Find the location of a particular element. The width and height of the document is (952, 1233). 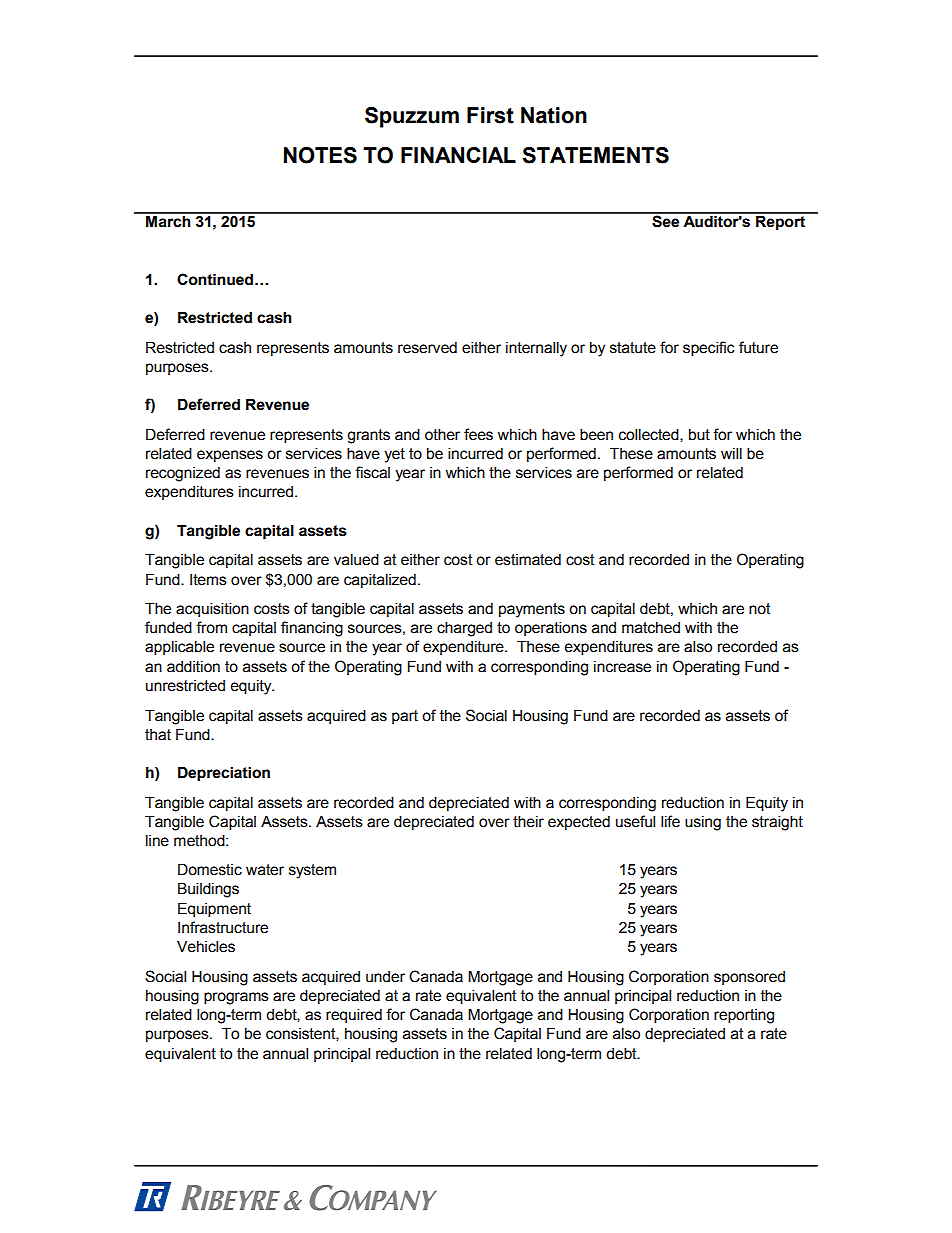

reserved is located at coordinates (427, 348).
